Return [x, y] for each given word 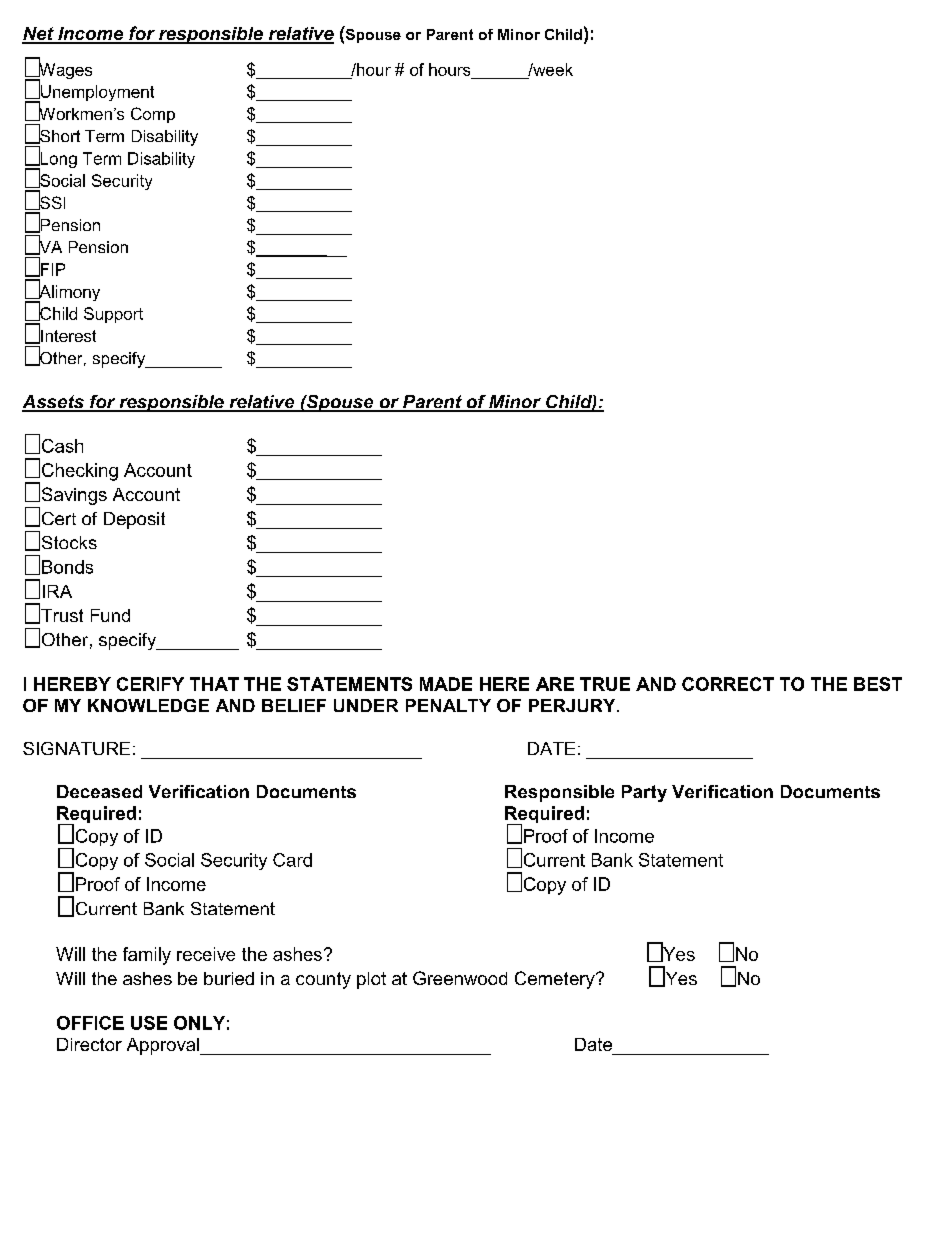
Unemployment [96, 93]
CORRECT [728, 684]
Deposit [134, 520]
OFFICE [90, 1023]
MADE [446, 684]
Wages [64, 71]
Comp [153, 115]
